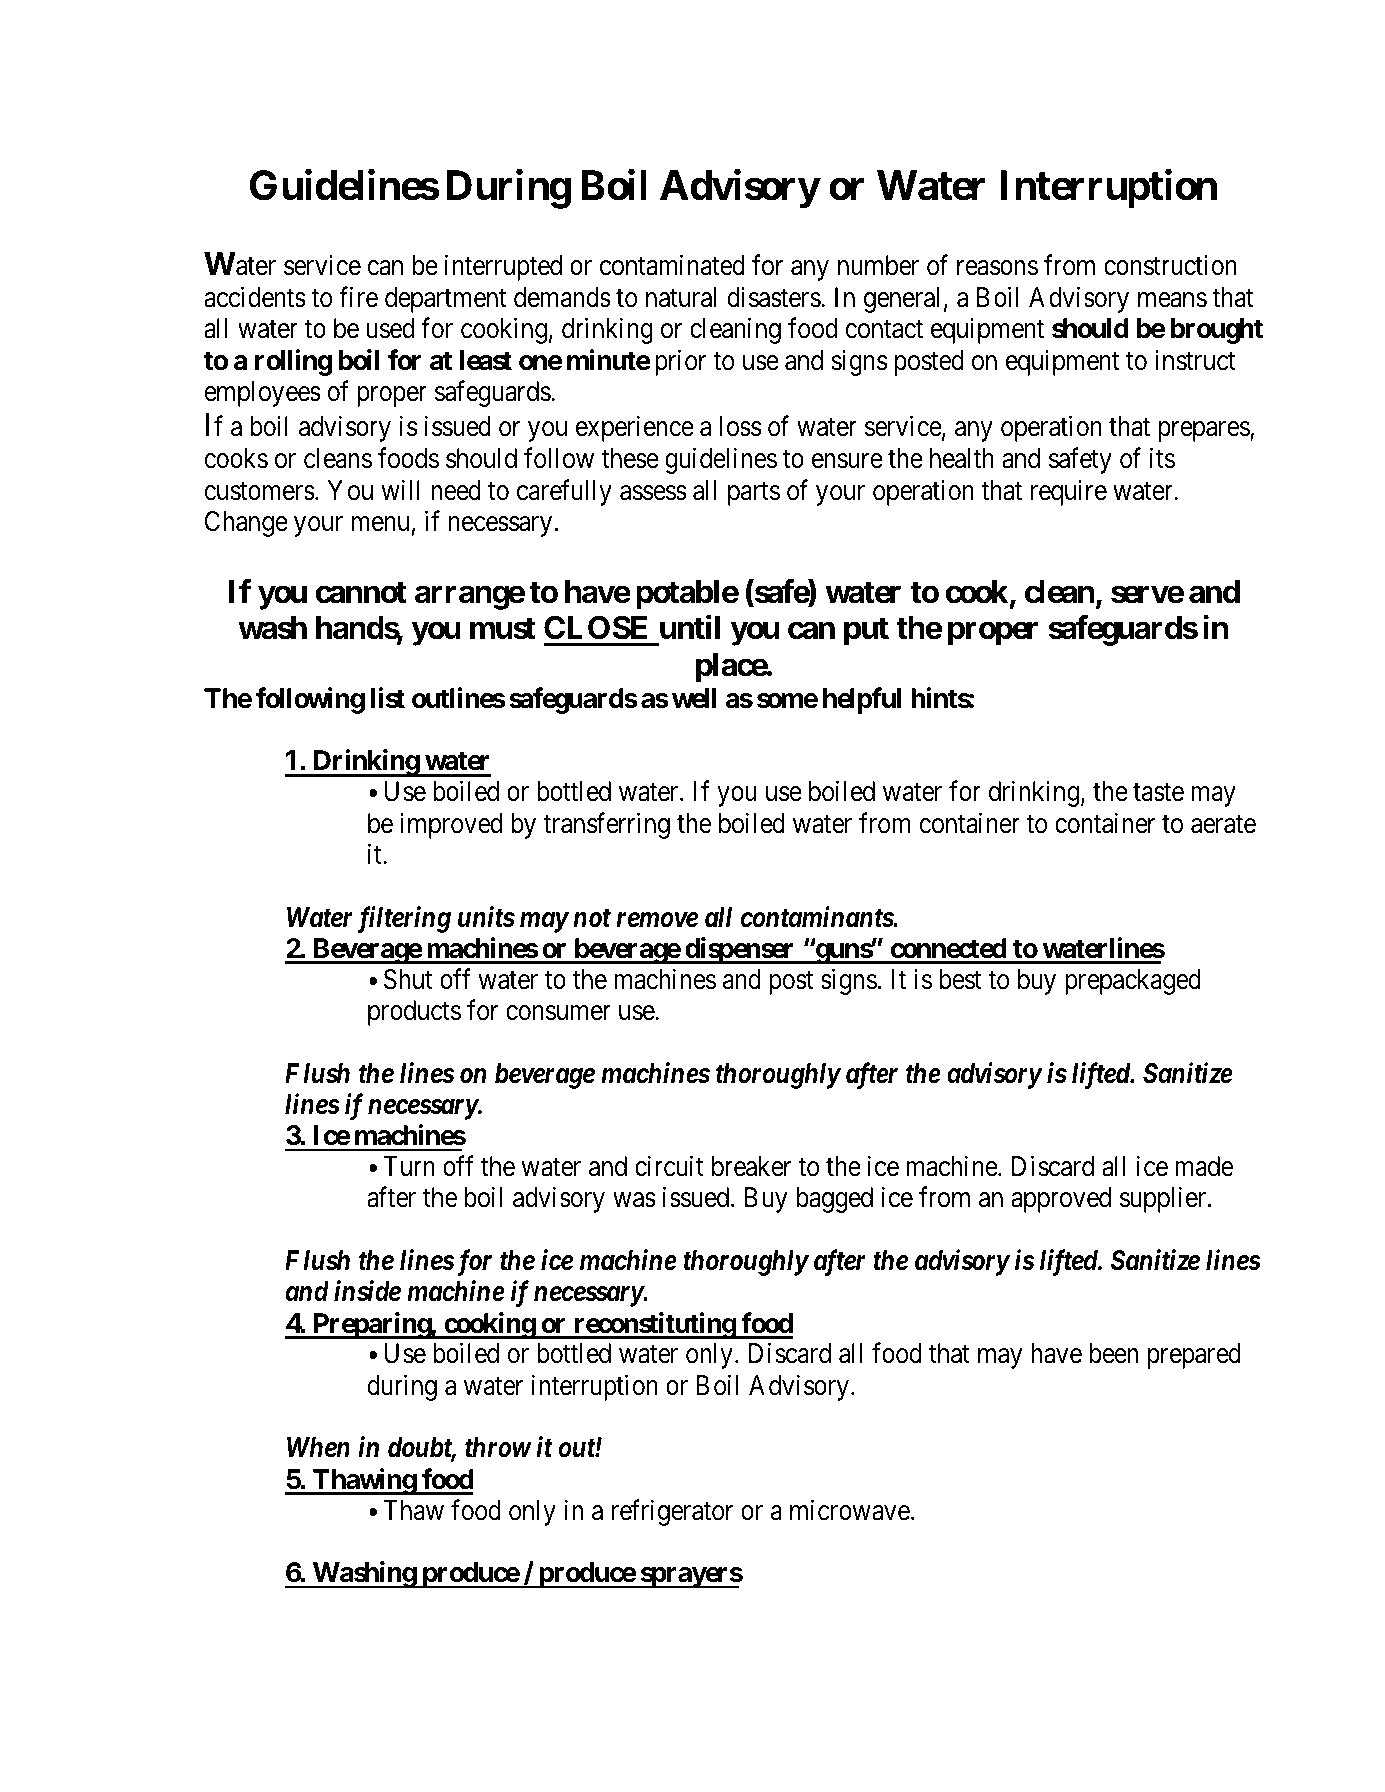 This screenshot has height=1792, width=1385. What do you see at coordinates (414, 1013) in the screenshot?
I see `products` at bounding box center [414, 1013].
